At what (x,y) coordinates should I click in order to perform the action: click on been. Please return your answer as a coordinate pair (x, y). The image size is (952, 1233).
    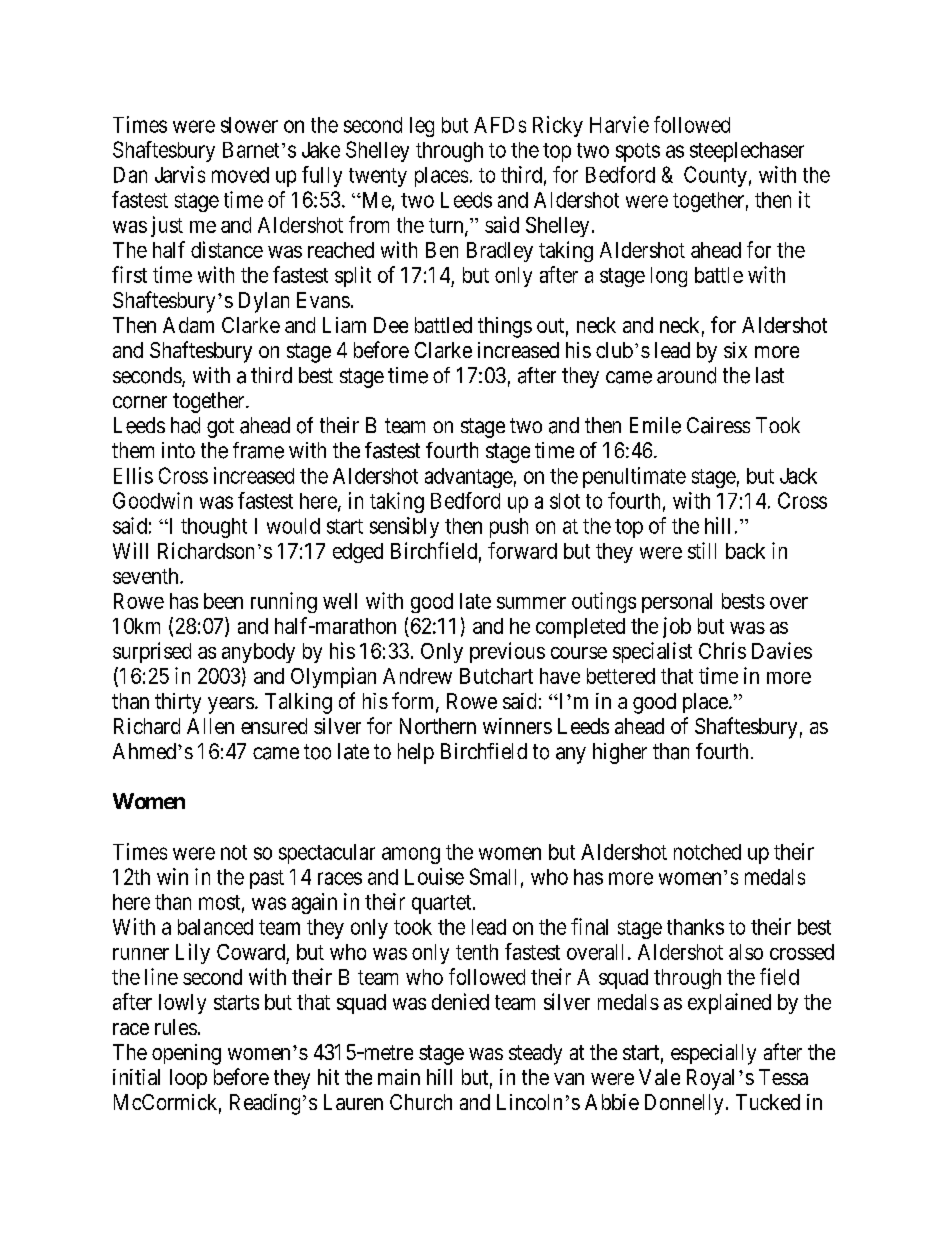
    Looking at the image, I should click on (223, 601).
